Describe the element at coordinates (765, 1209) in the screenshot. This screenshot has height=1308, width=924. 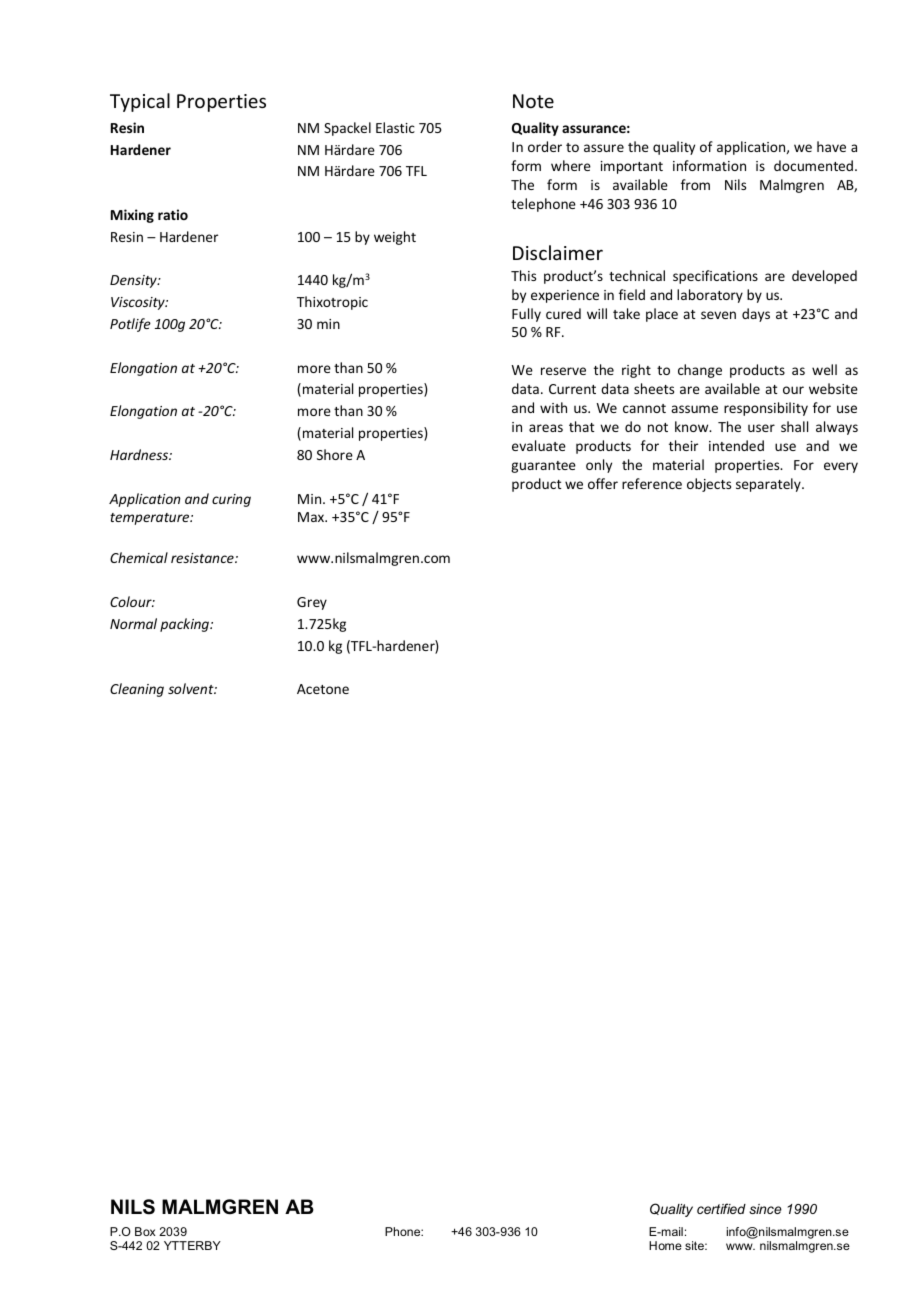
I see `since` at that location.
